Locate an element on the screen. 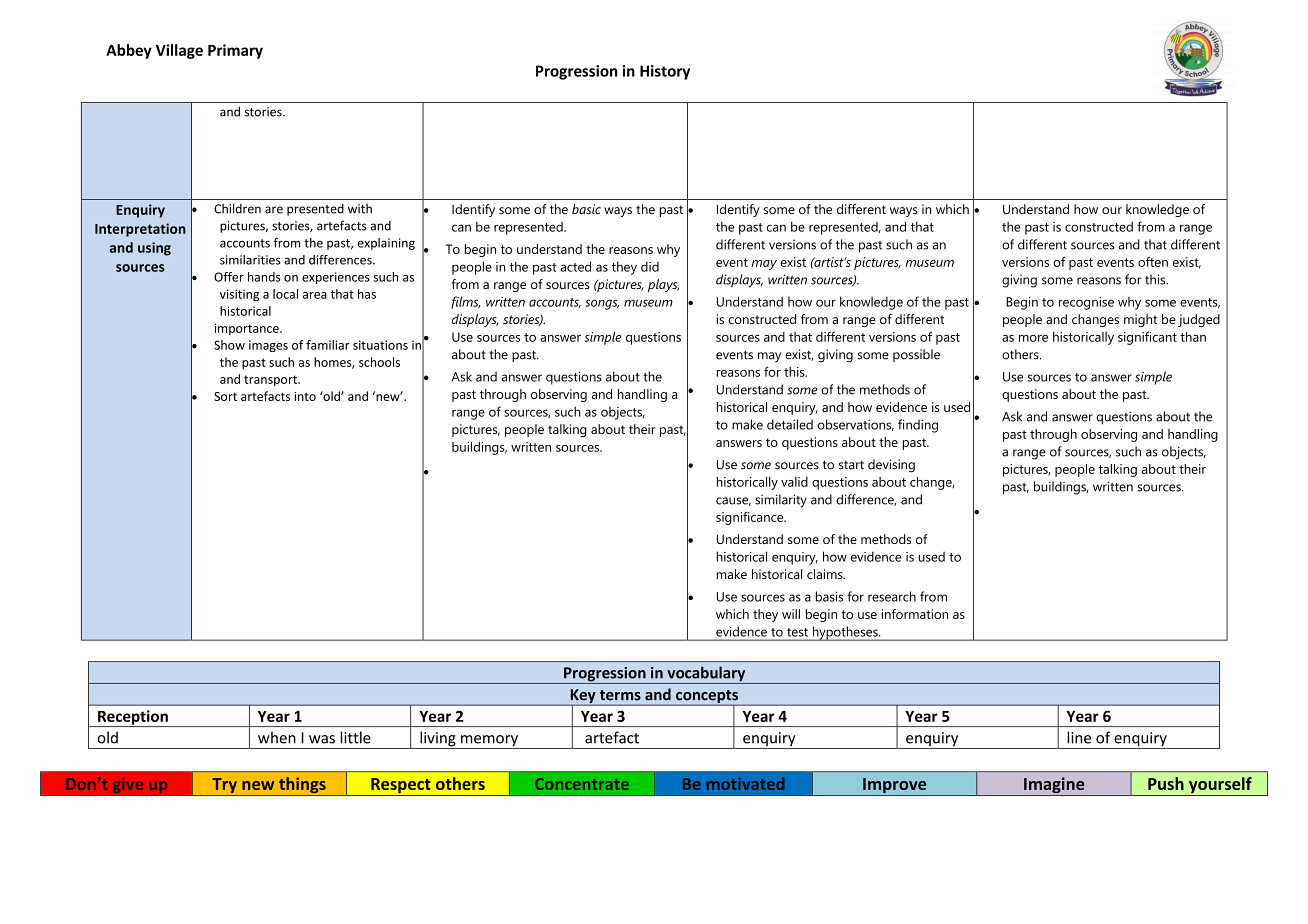 The height and width of the screenshot is (924, 1308). often is located at coordinates (1153, 262).
